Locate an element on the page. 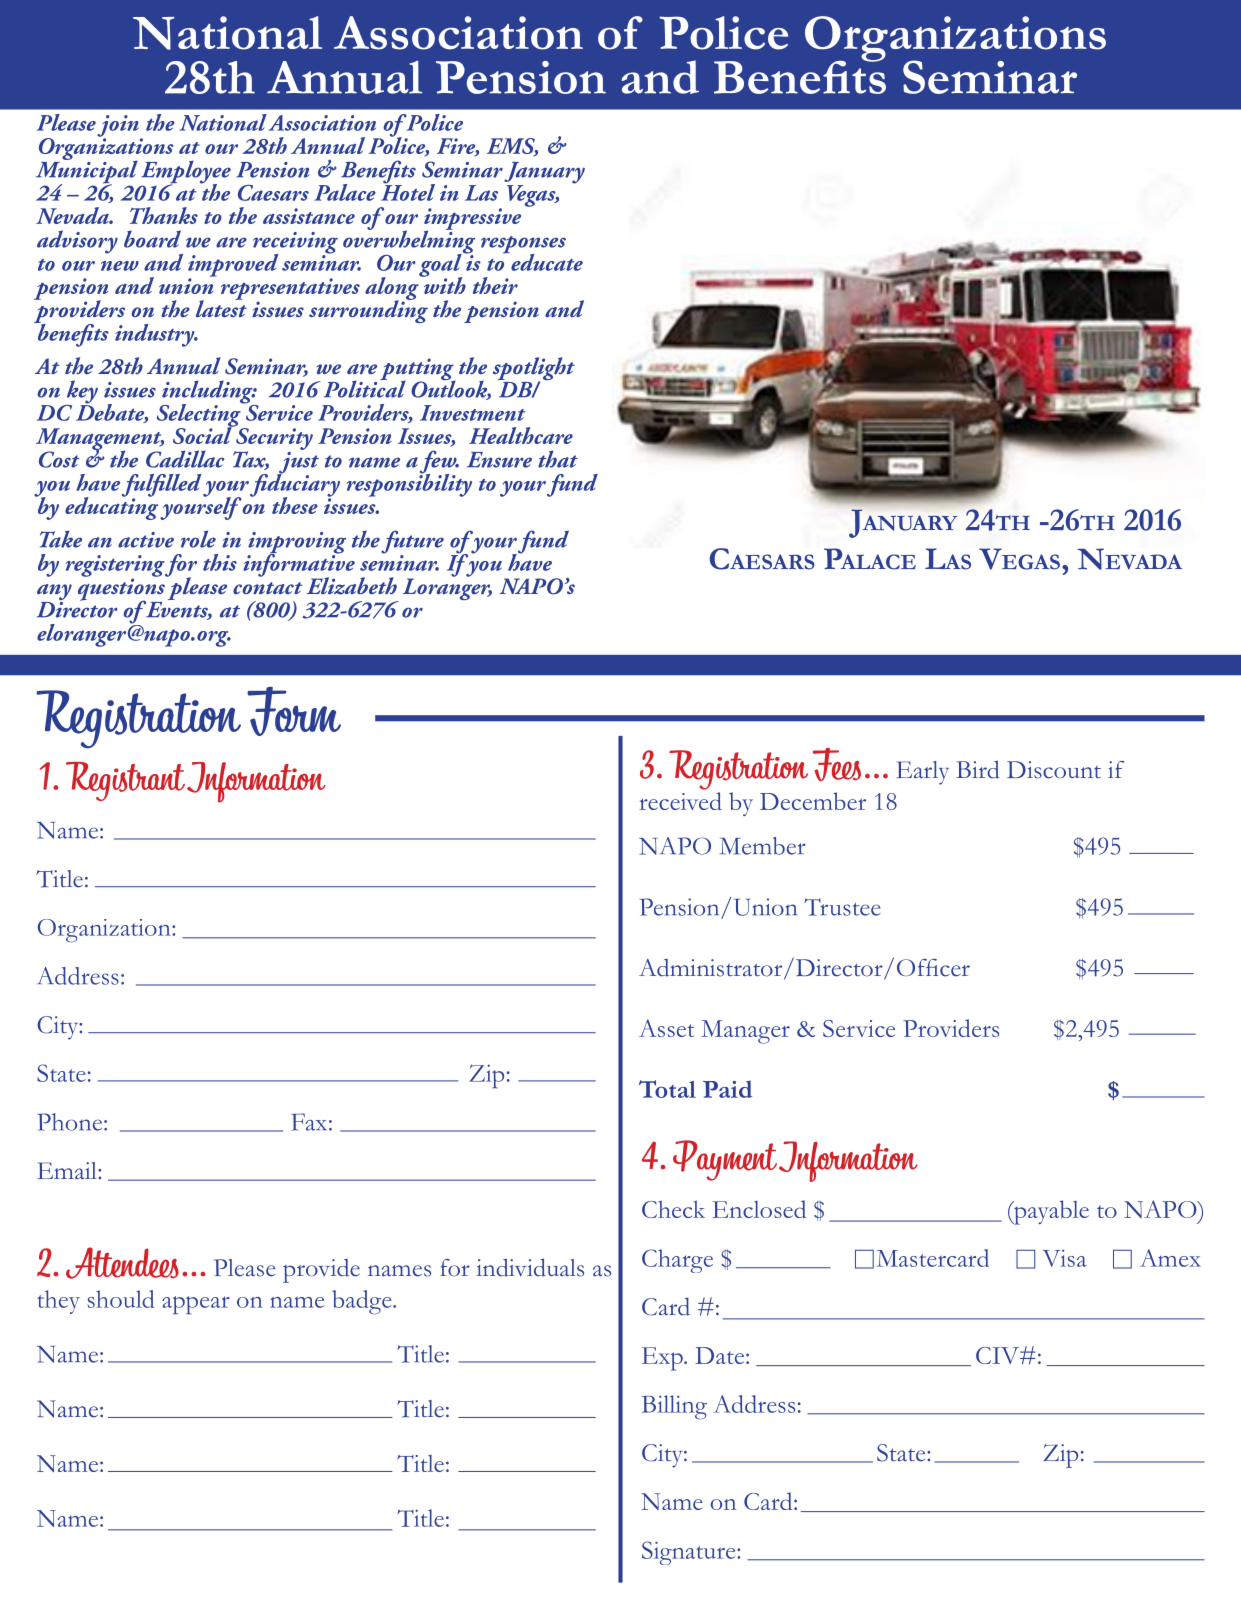 This image has width=1241, height=1606. received is located at coordinates (680, 801).
